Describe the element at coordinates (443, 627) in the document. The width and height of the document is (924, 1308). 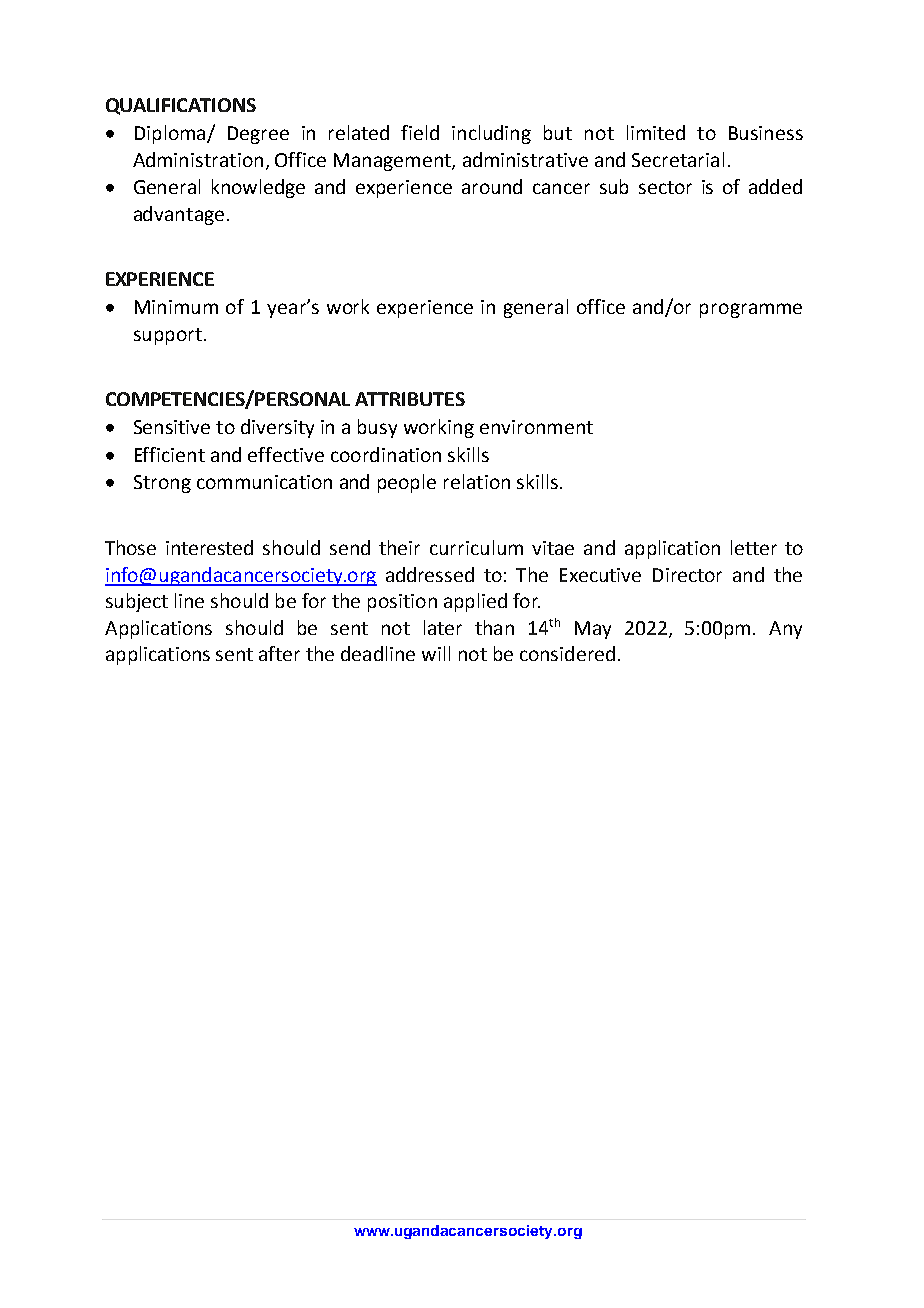
I see `later` at that location.
